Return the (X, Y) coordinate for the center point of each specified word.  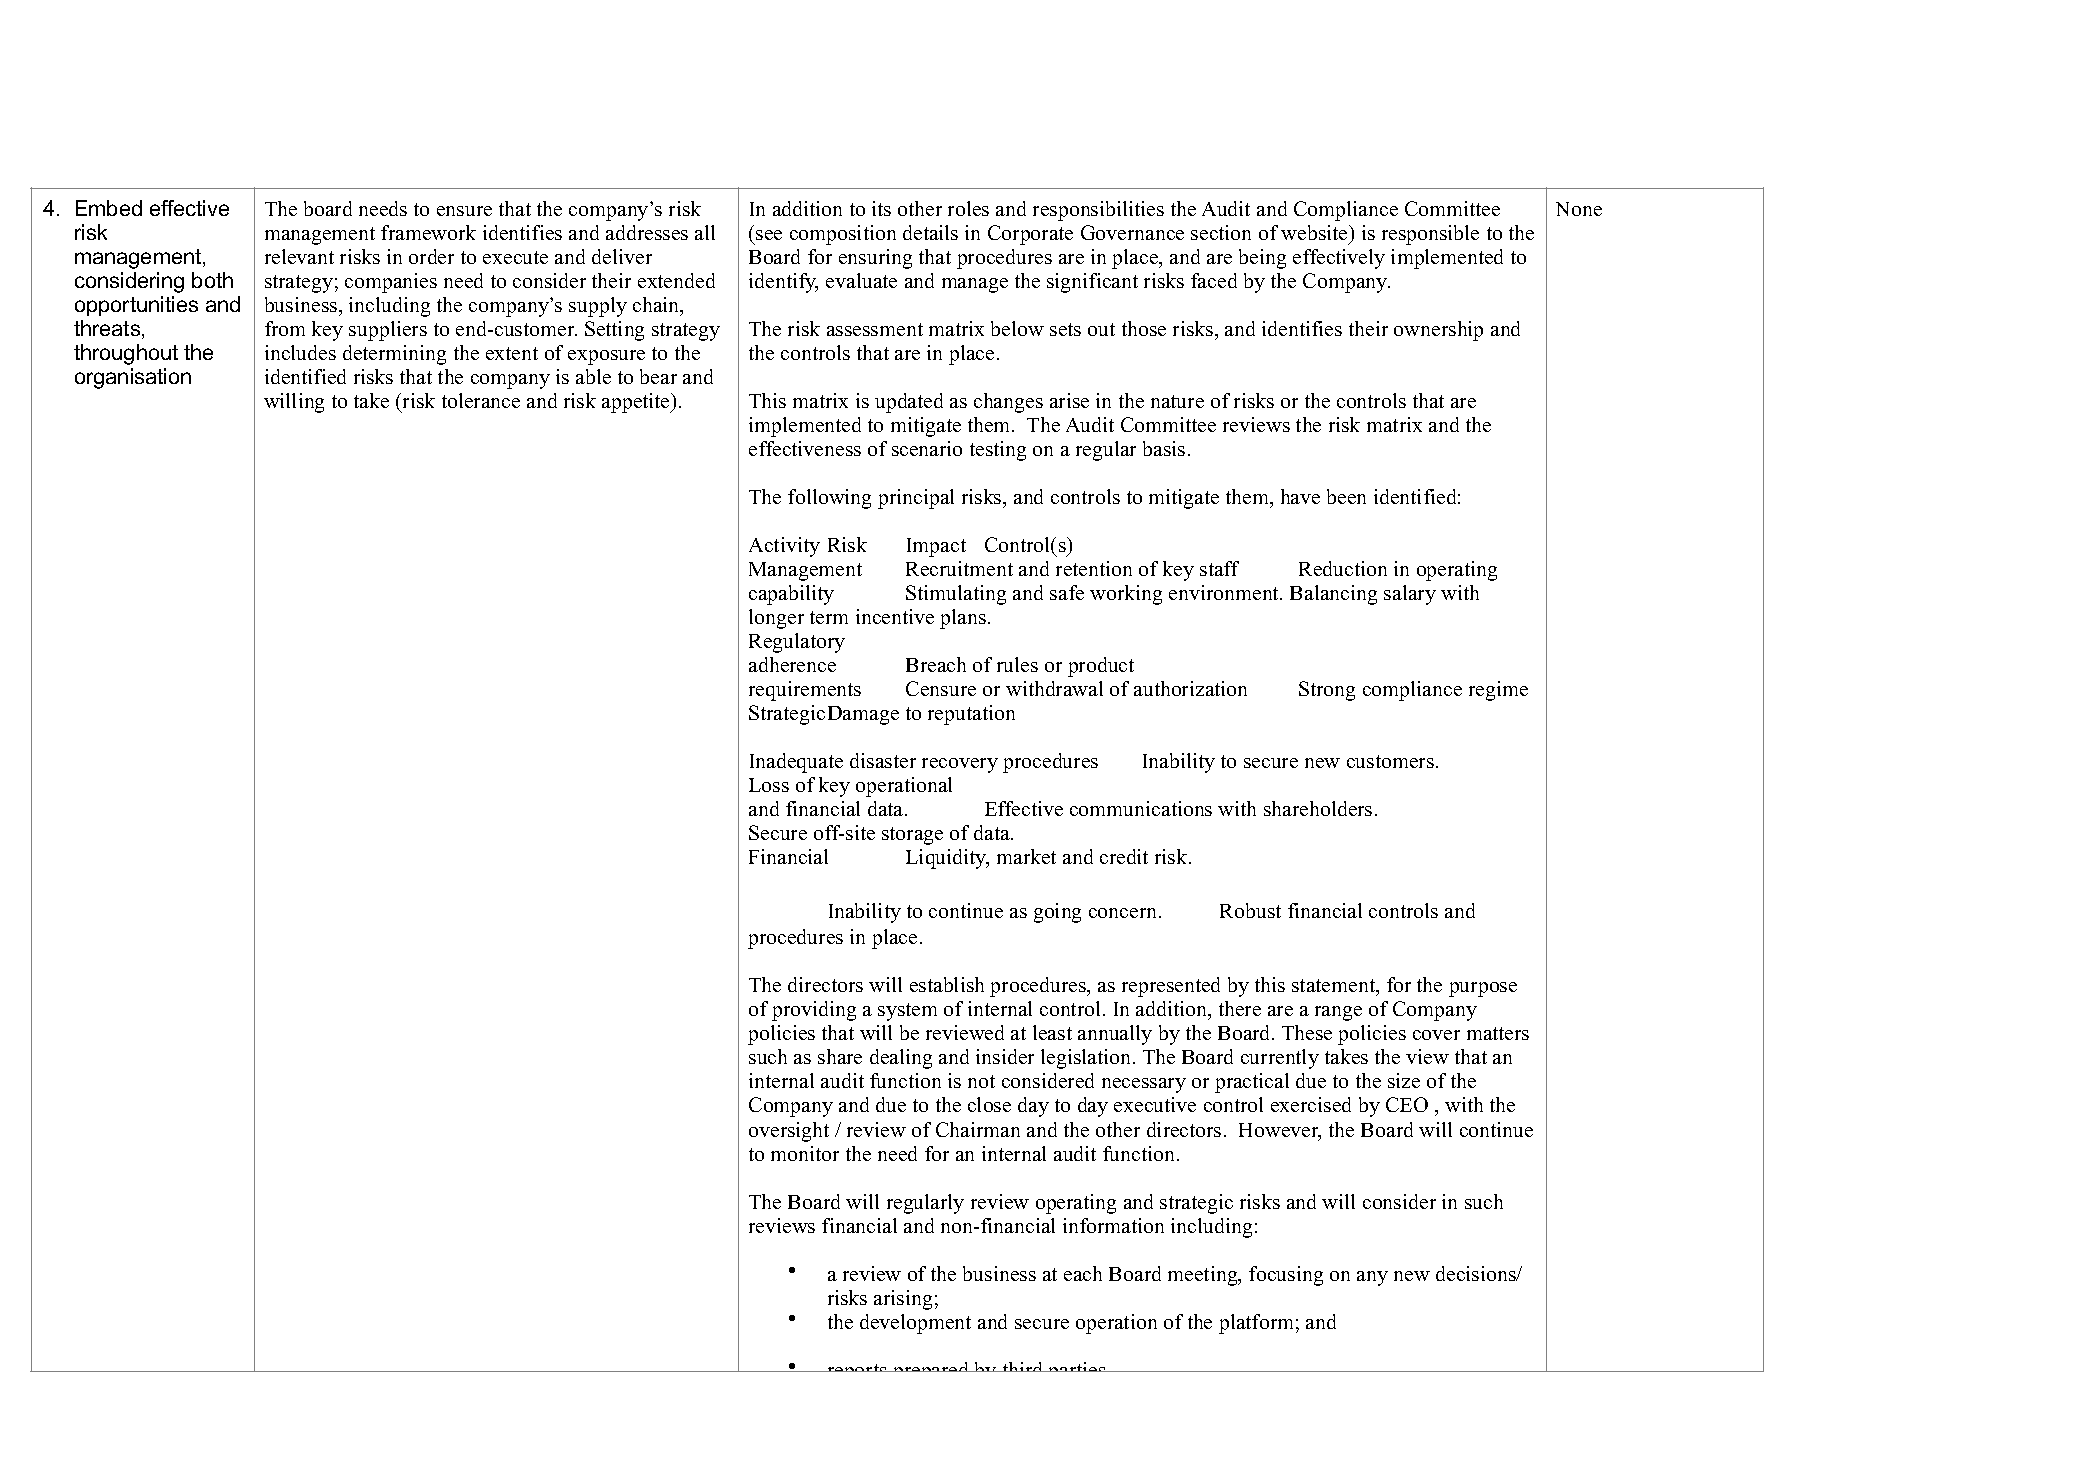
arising (903, 1300)
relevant (299, 256)
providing (814, 1011)
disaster (883, 760)
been (1346, 496)
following (829, 499)
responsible (1430, 235)
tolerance (481, 400)
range (1338, 1013)
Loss (769, 785)
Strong (1327, 691)
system (907, 1012)
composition (843, 235)
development (915, 1324)
